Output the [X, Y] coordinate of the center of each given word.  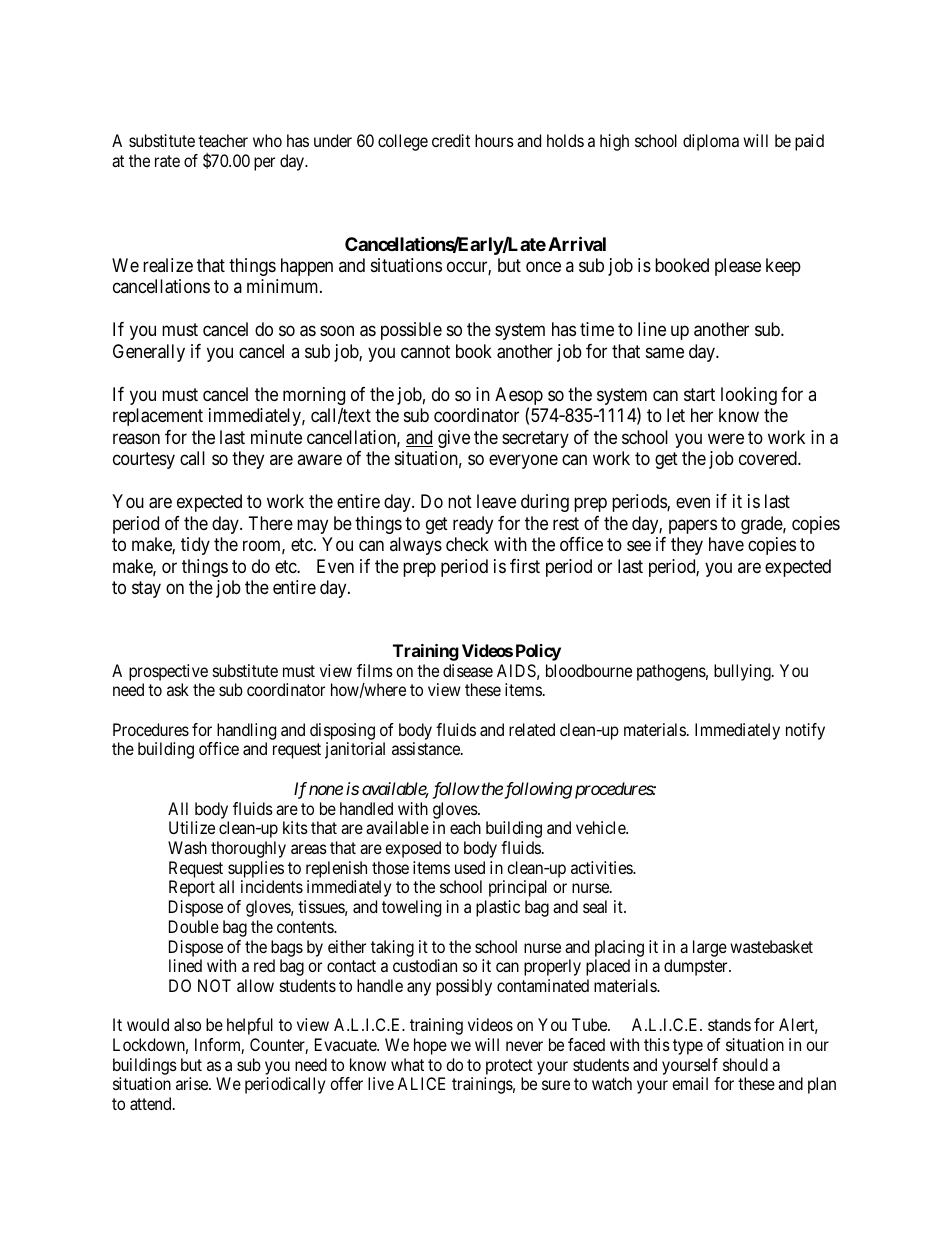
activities [602, 867]
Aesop [519, 397]
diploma [711, 142]
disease [468, 670]
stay [146, 589]
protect [509, 1067]
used [470, 867]
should [745, 1064]
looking [749, 396]
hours [494, 140]
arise [193, 1083]
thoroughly [248, 849]
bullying [743, 672]
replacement [158, 417]
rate [167, 161]
